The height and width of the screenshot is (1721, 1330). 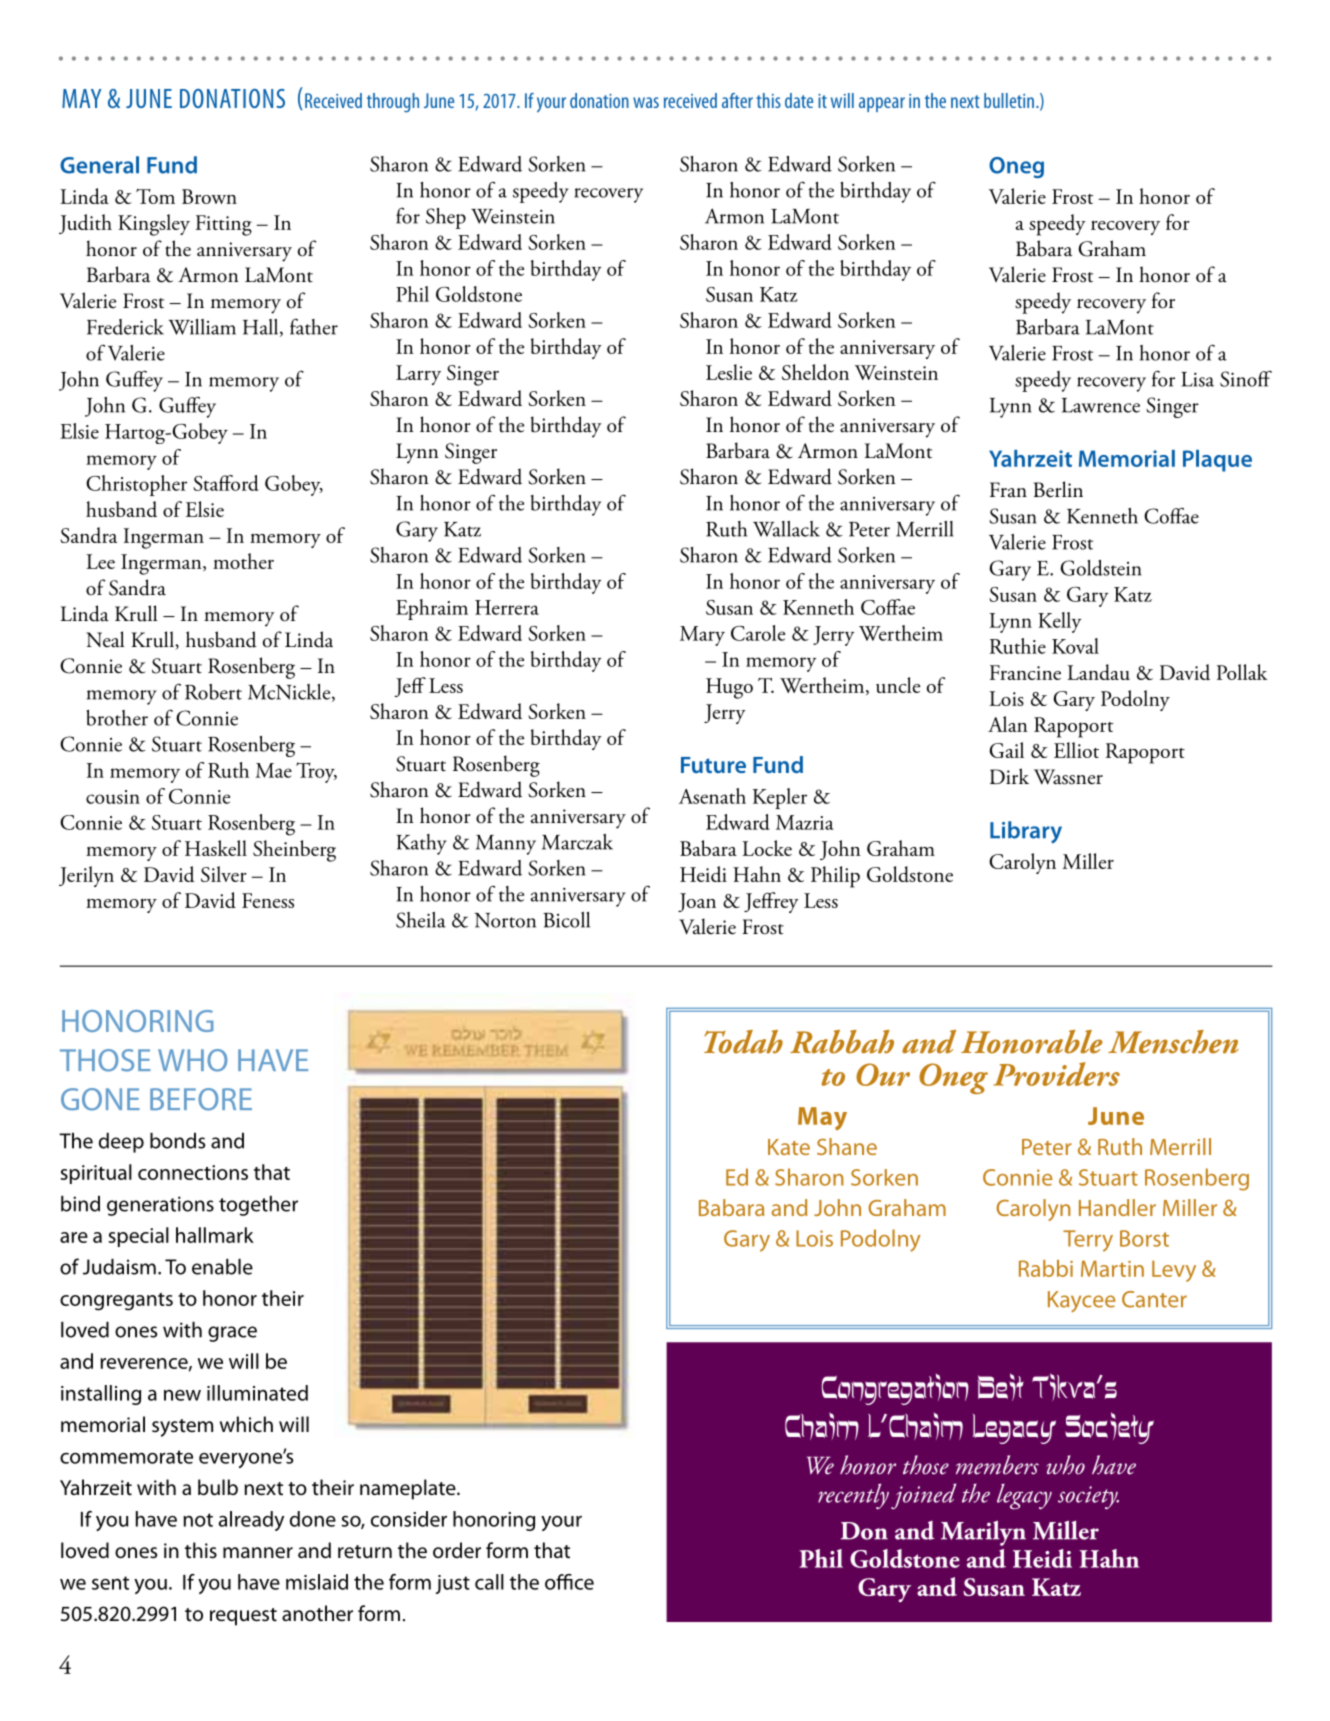 I want to click on BEFORE, so click(x=201, y=1099).
